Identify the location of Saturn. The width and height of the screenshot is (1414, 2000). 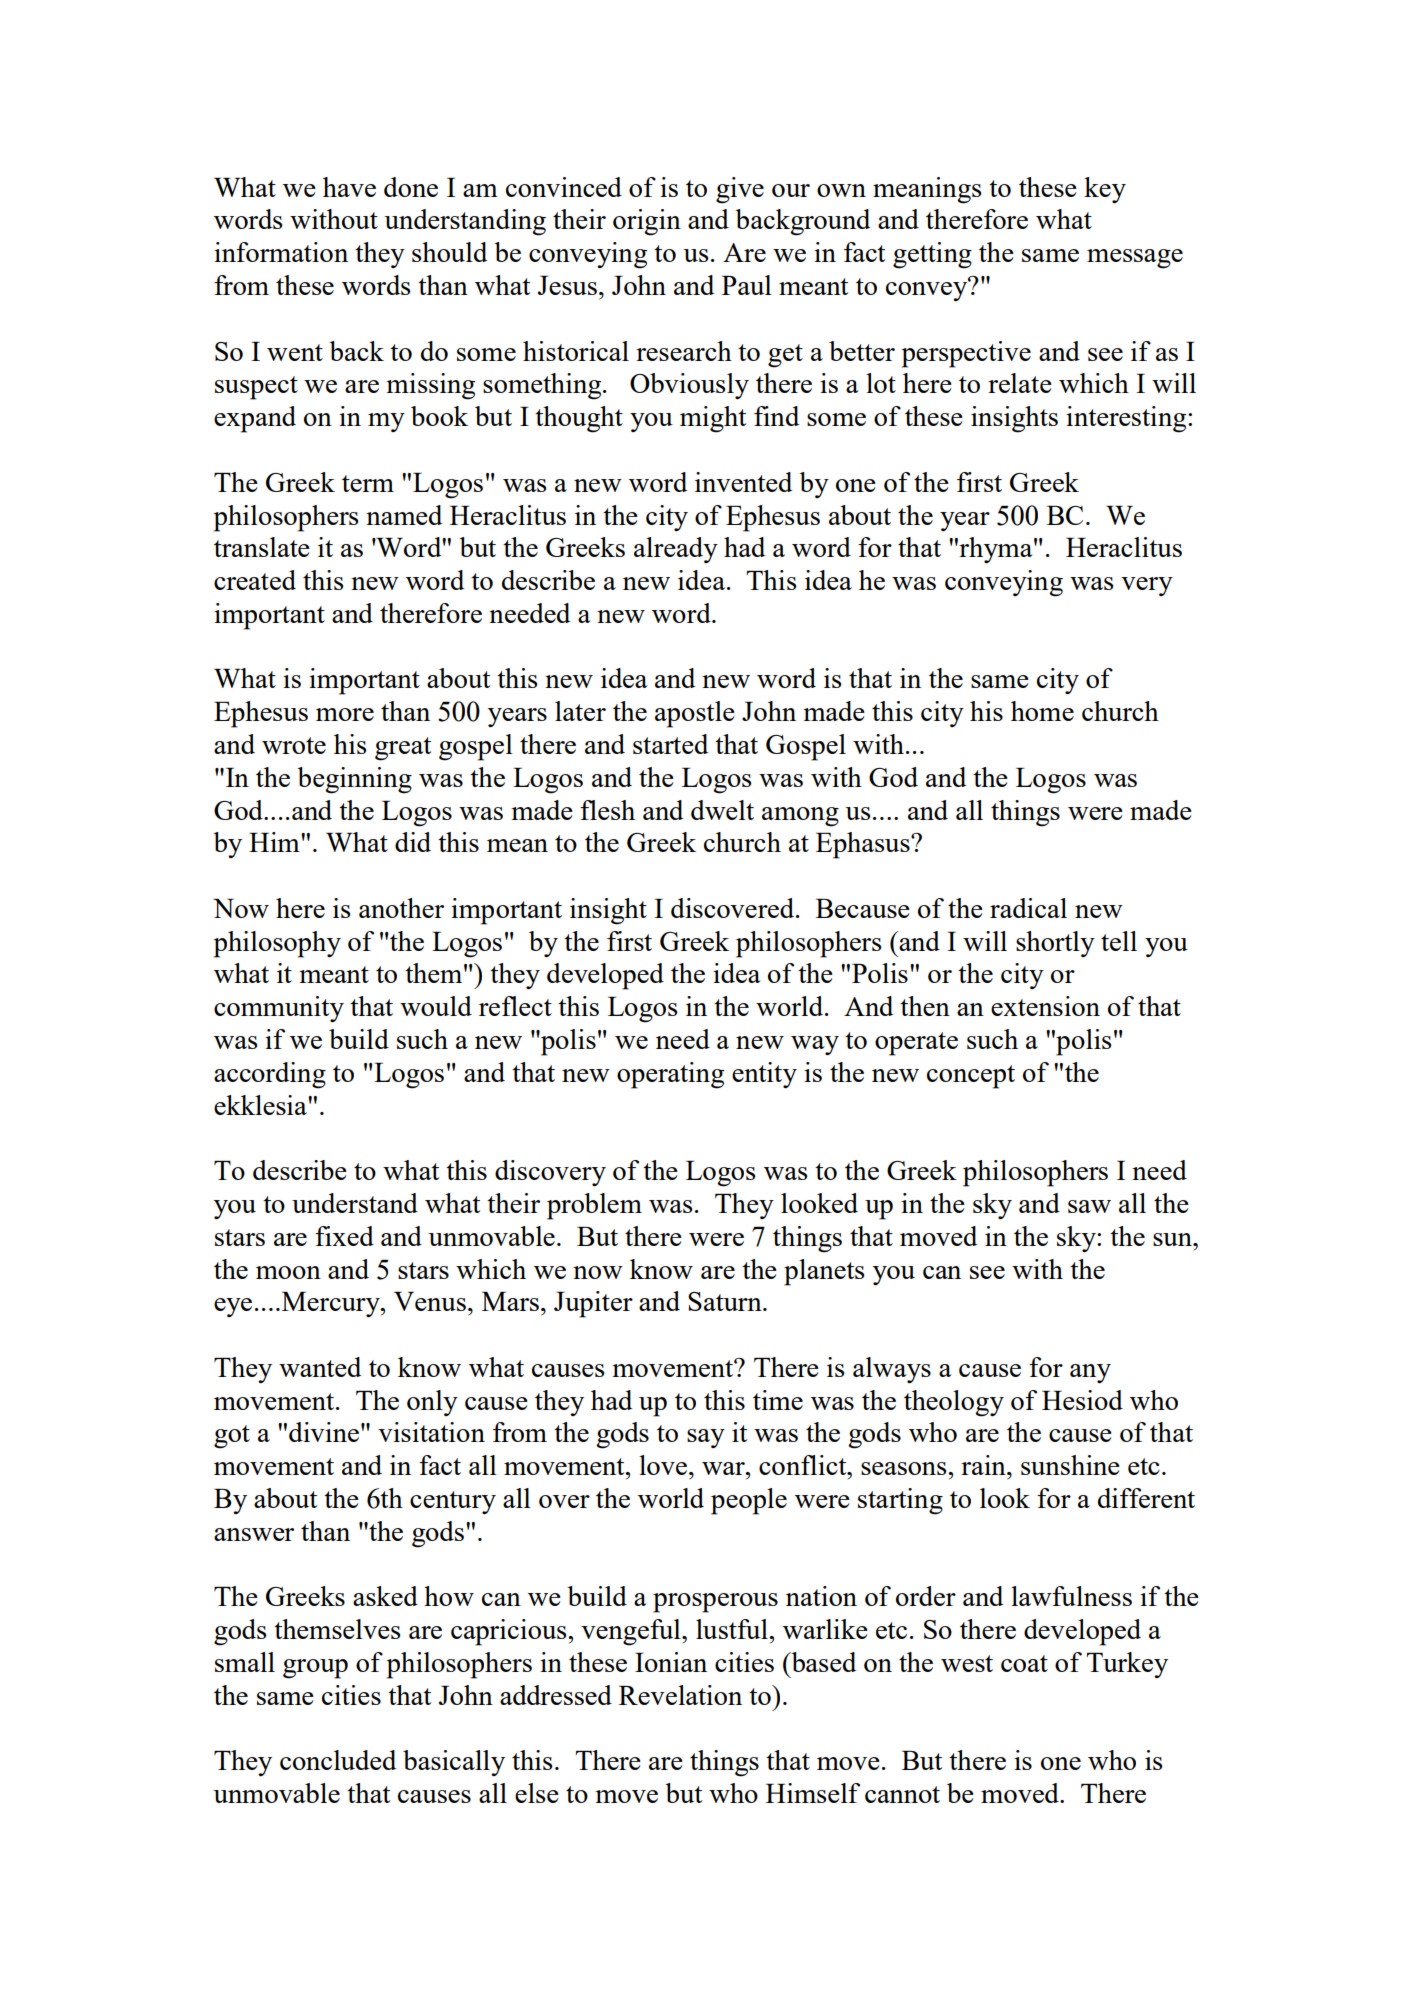
(726, 1301).
